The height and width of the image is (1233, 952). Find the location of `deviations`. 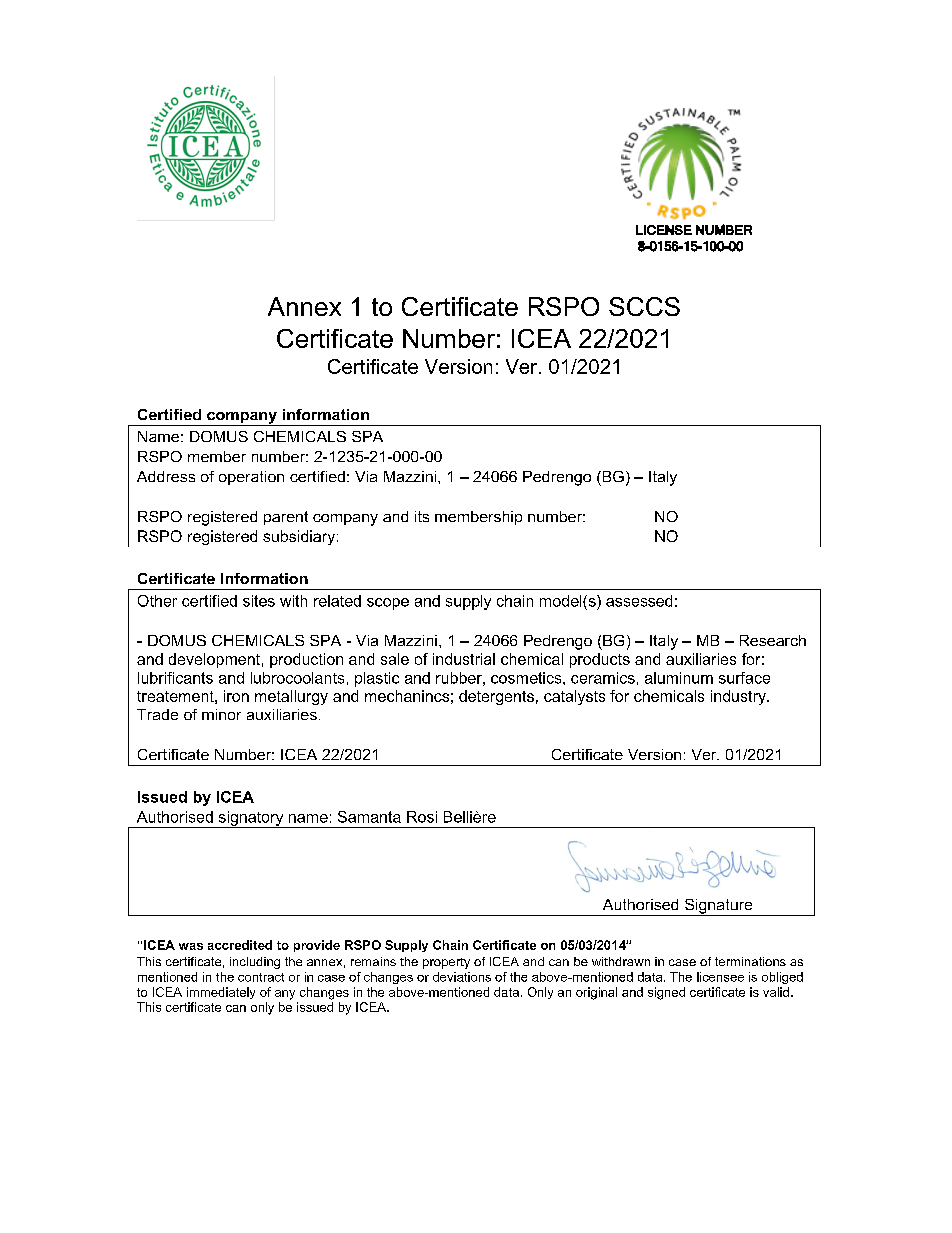

deviations is located at coordinates (462, 977).
